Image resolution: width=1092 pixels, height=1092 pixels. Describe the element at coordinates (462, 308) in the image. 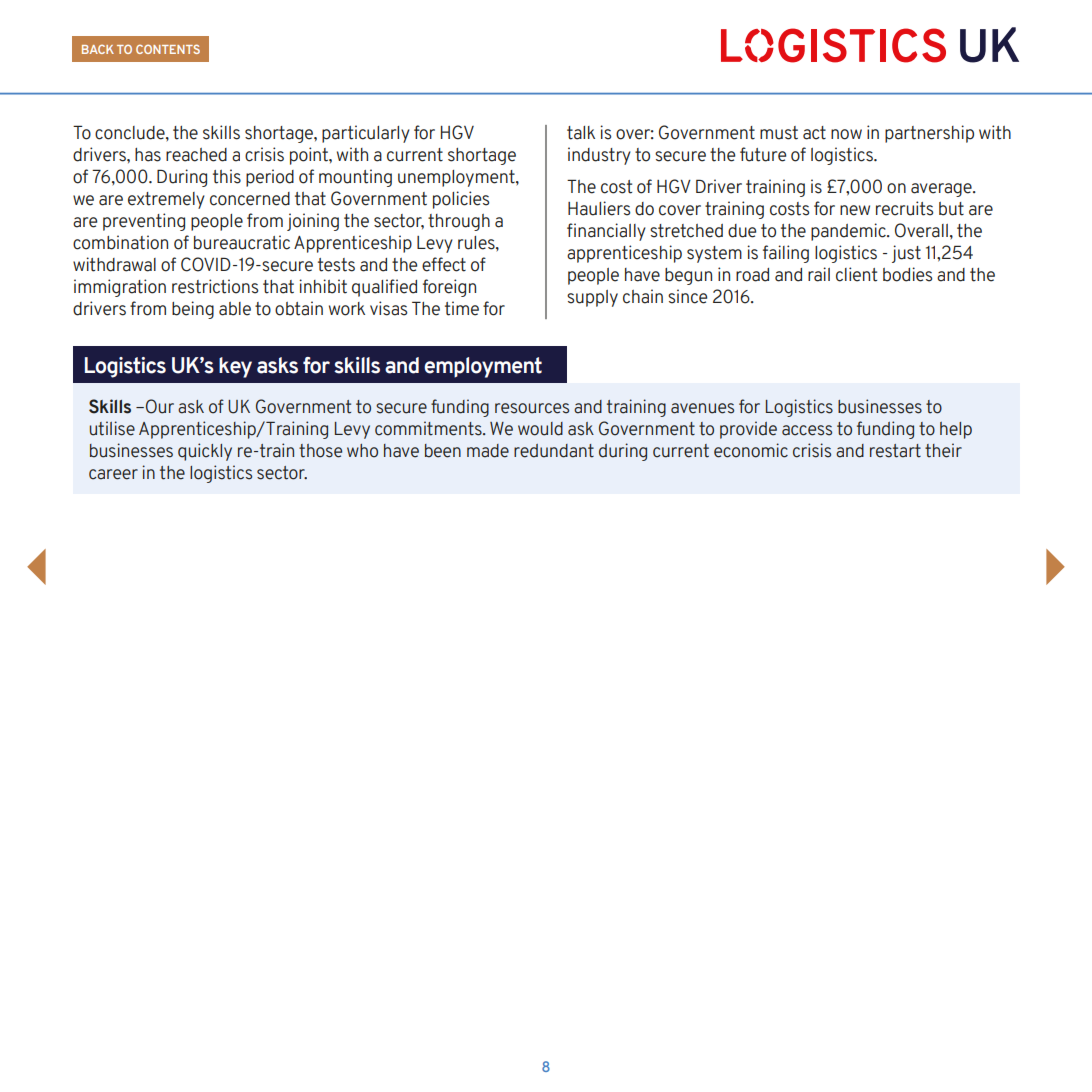

I see `time` at that location.
